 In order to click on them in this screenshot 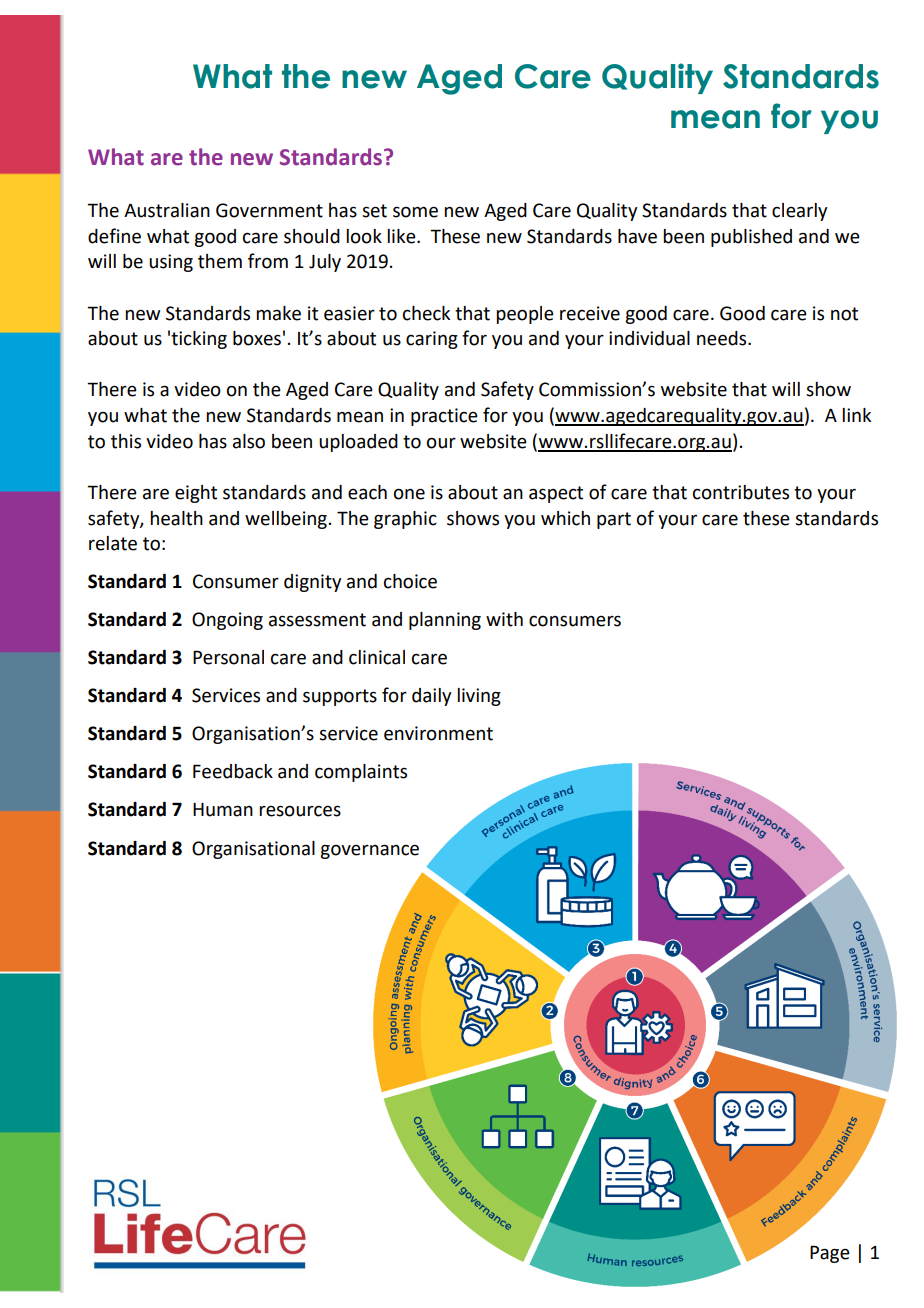, I will do `click(220, 261)`.
